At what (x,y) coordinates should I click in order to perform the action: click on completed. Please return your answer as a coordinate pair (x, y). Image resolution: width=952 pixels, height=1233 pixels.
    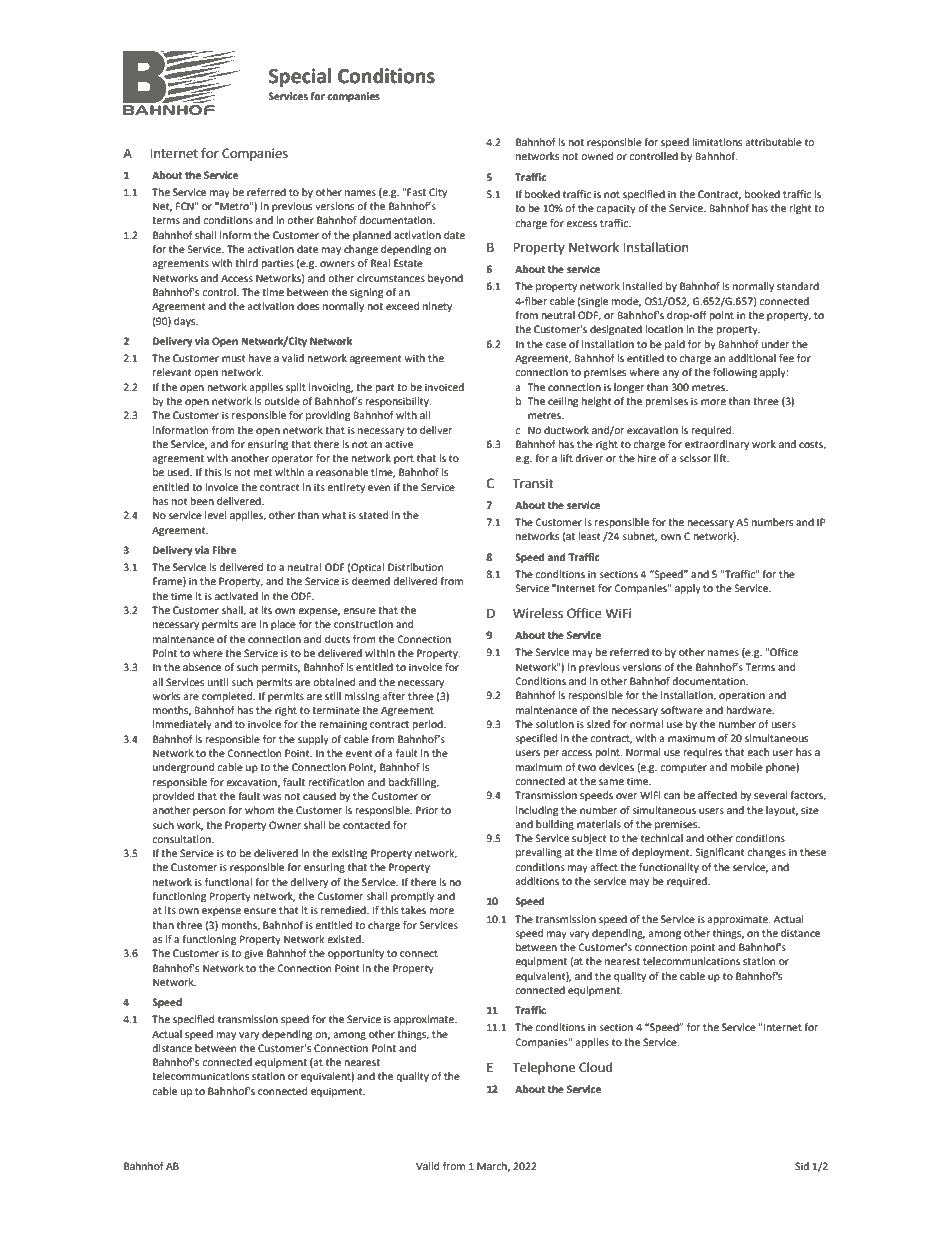
    Looking at the image, I should click on (228, 697).
